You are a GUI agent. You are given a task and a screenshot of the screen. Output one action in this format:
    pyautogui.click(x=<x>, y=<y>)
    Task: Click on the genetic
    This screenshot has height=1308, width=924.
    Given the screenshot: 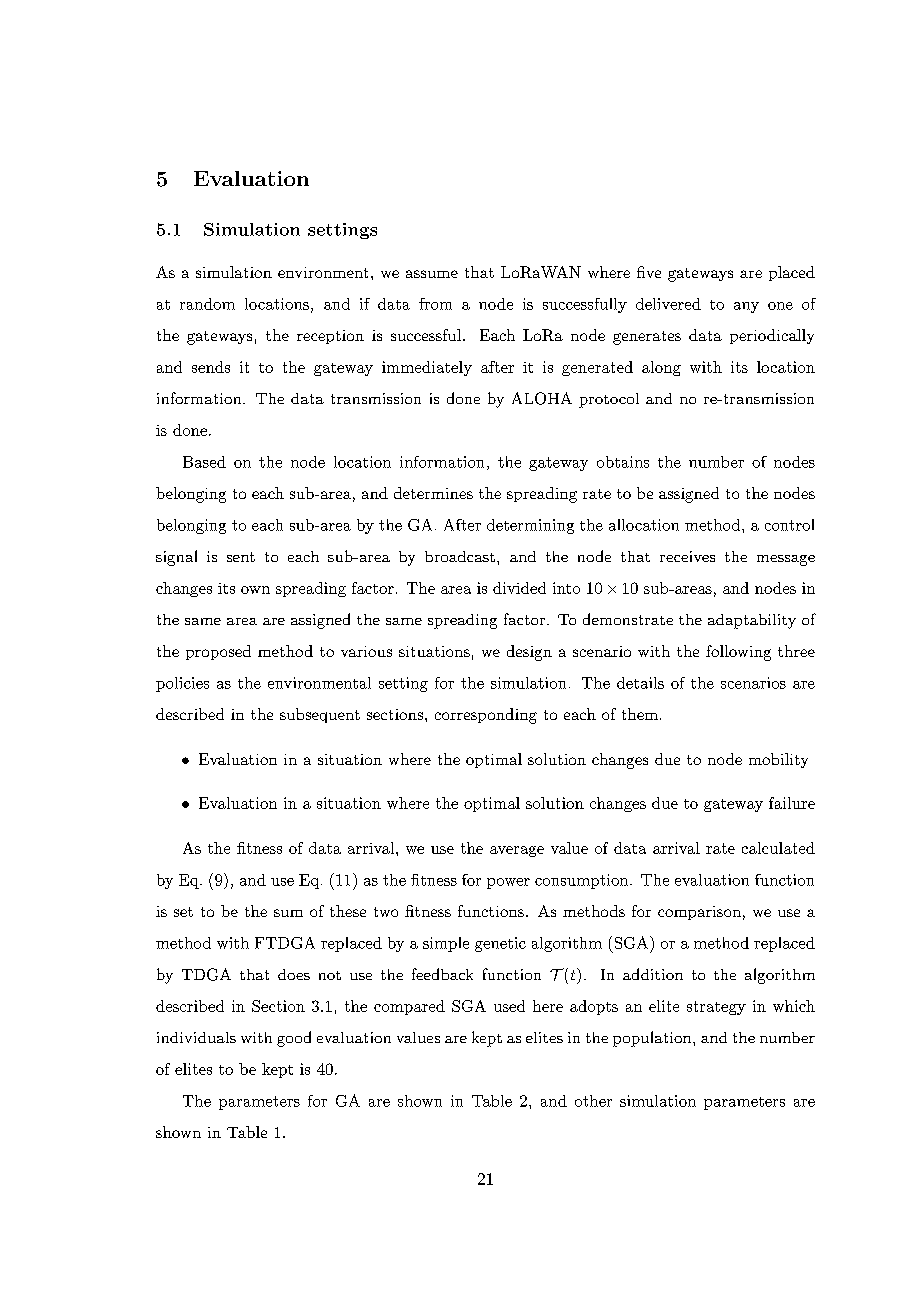 What is the action you would take?
    pyautogui.click(x=500, y=944)
